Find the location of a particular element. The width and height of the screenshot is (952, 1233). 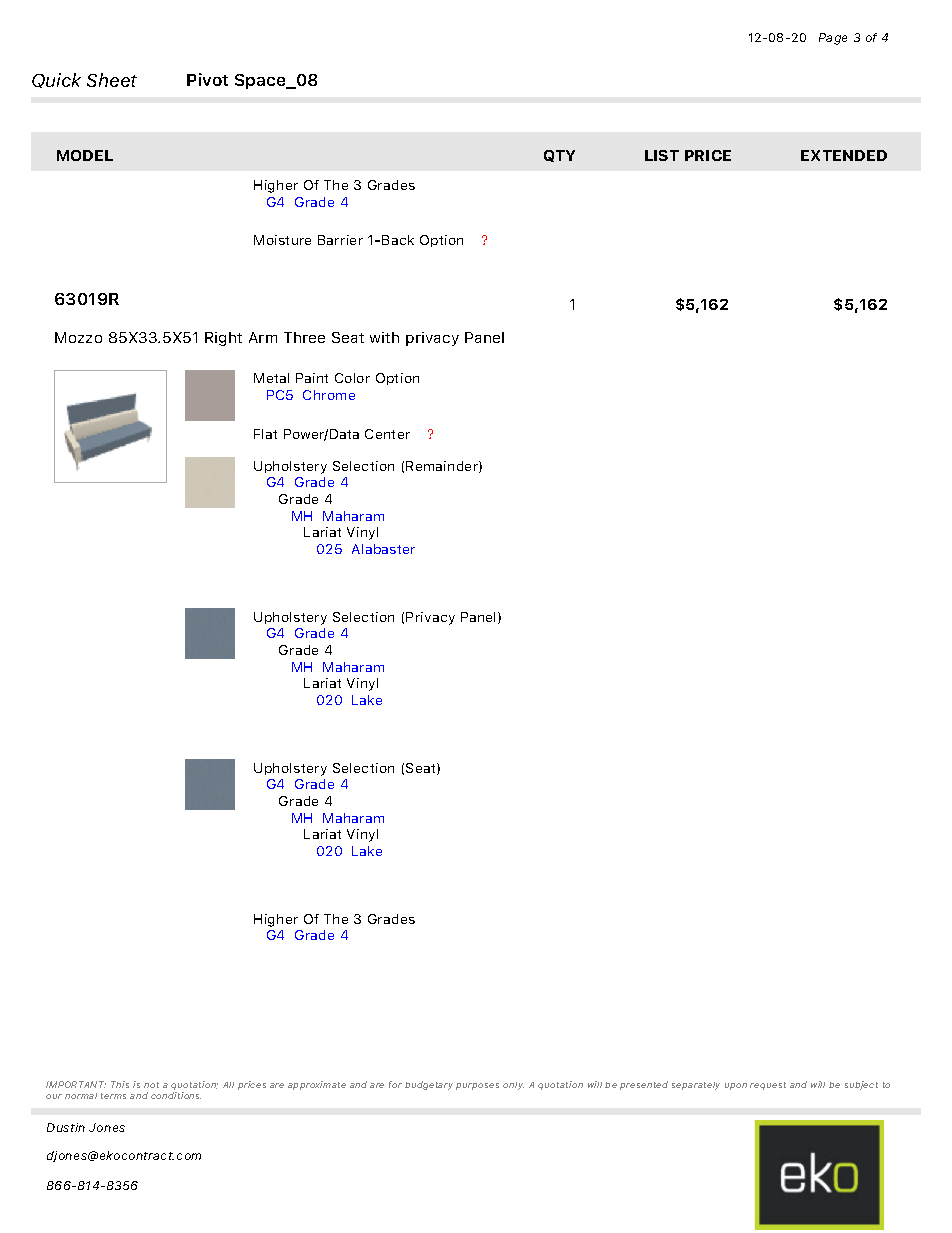

conditions is located at coordinates (176, 1095).
